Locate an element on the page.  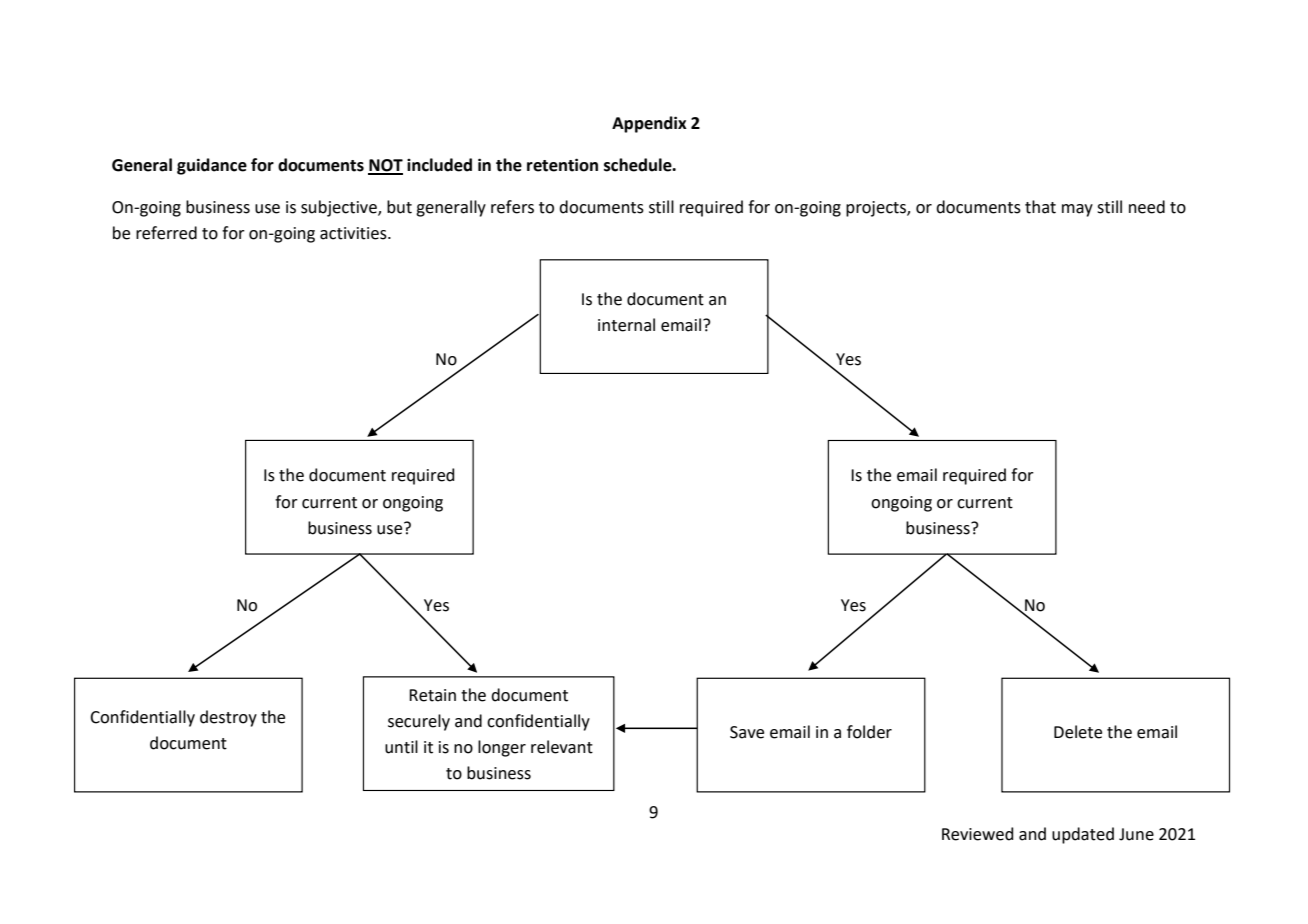
Reviewed is located at coordinates (978, 834).
